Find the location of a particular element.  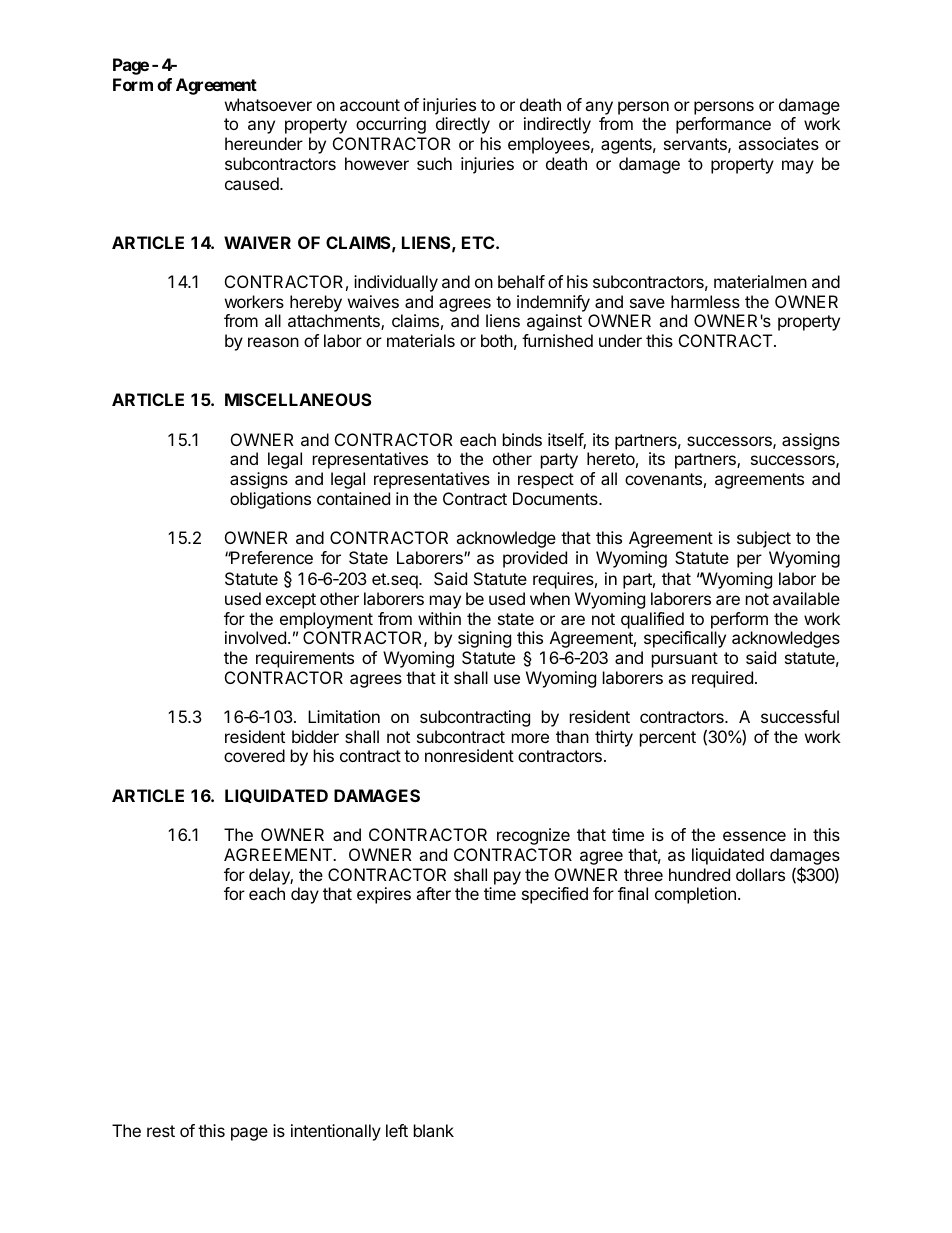

such is located at coordinates (434, 163).
